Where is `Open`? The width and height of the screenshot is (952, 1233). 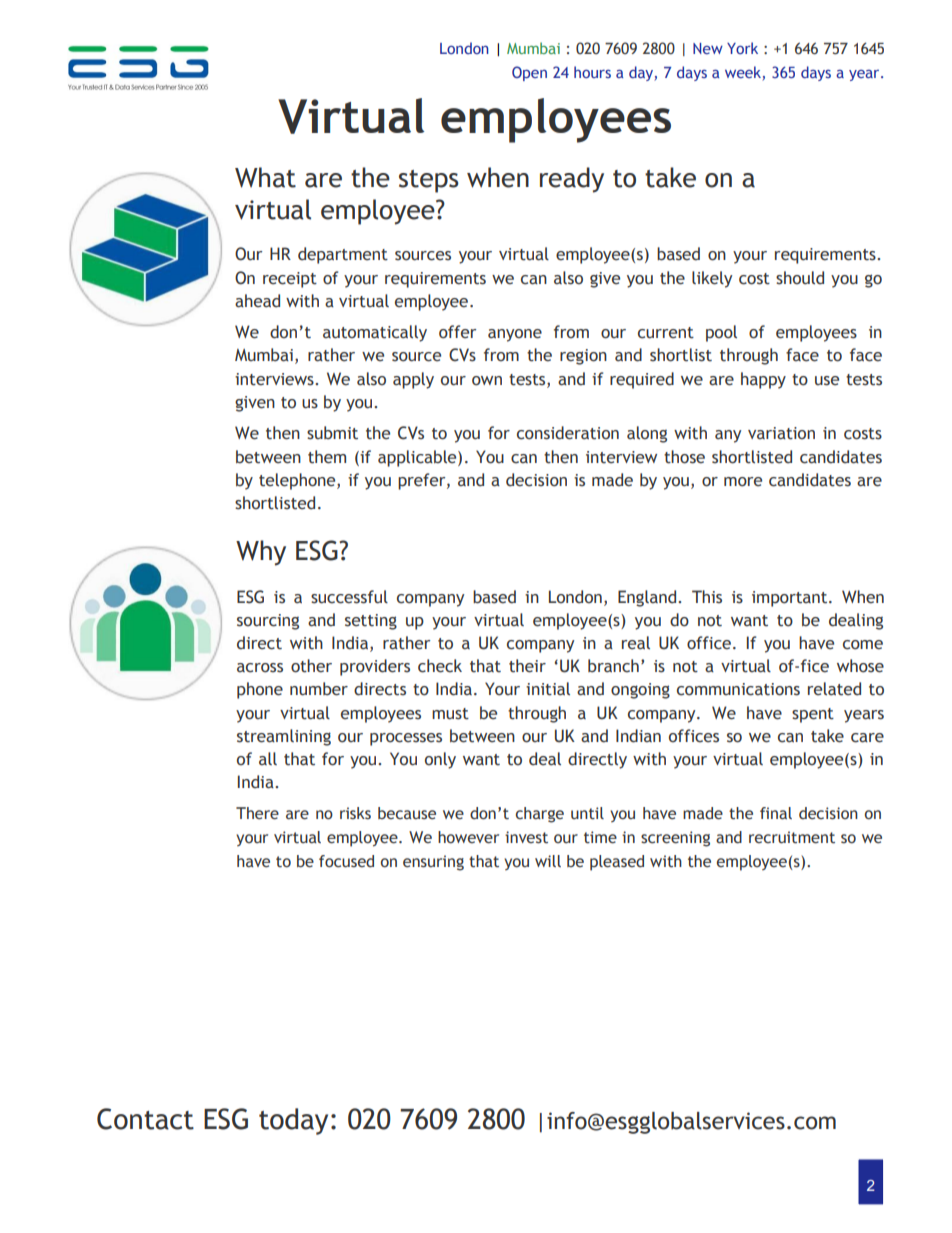
Open is located at coordinates (529, 73).
